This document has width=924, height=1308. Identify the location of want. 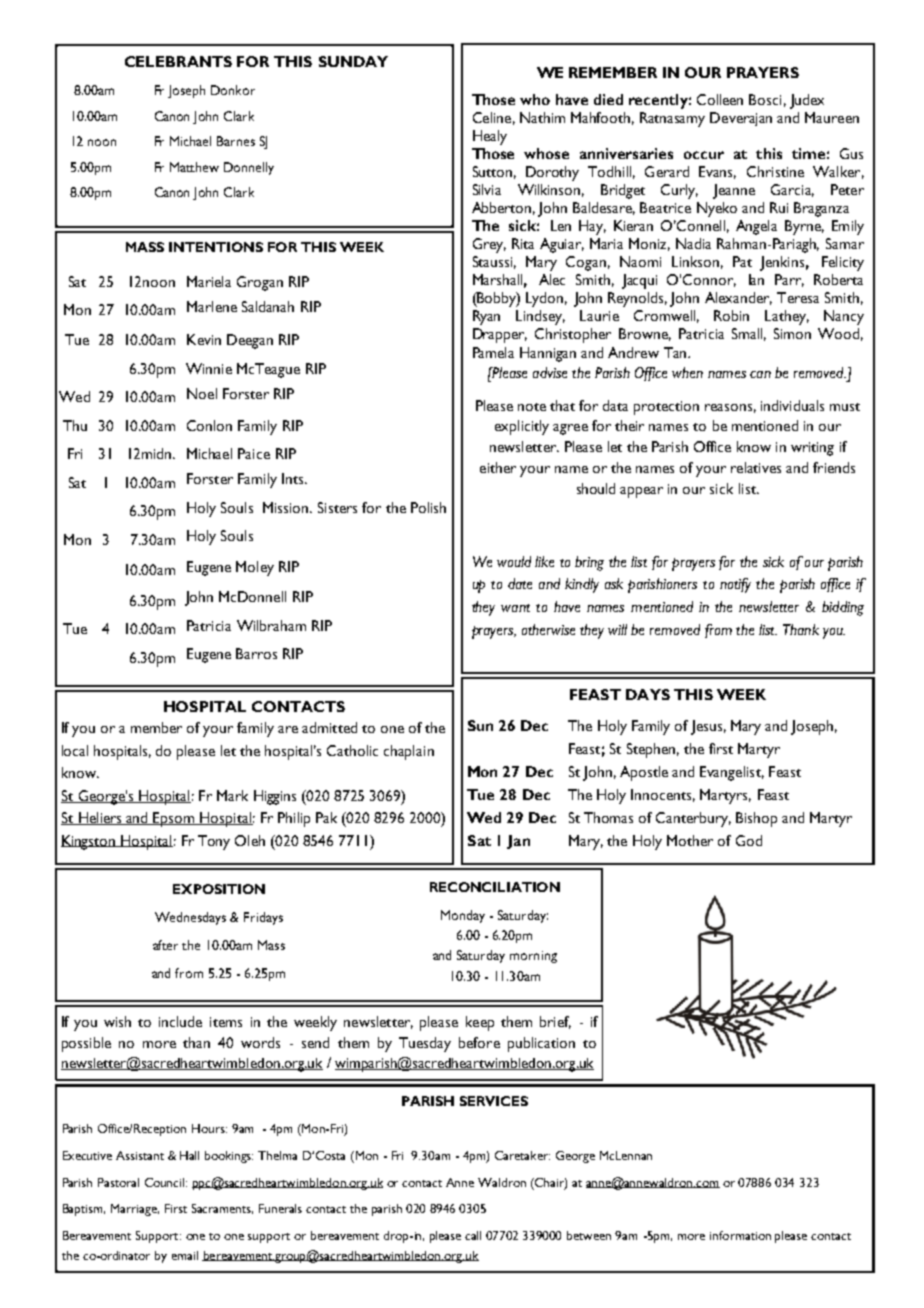
(515, 608).
